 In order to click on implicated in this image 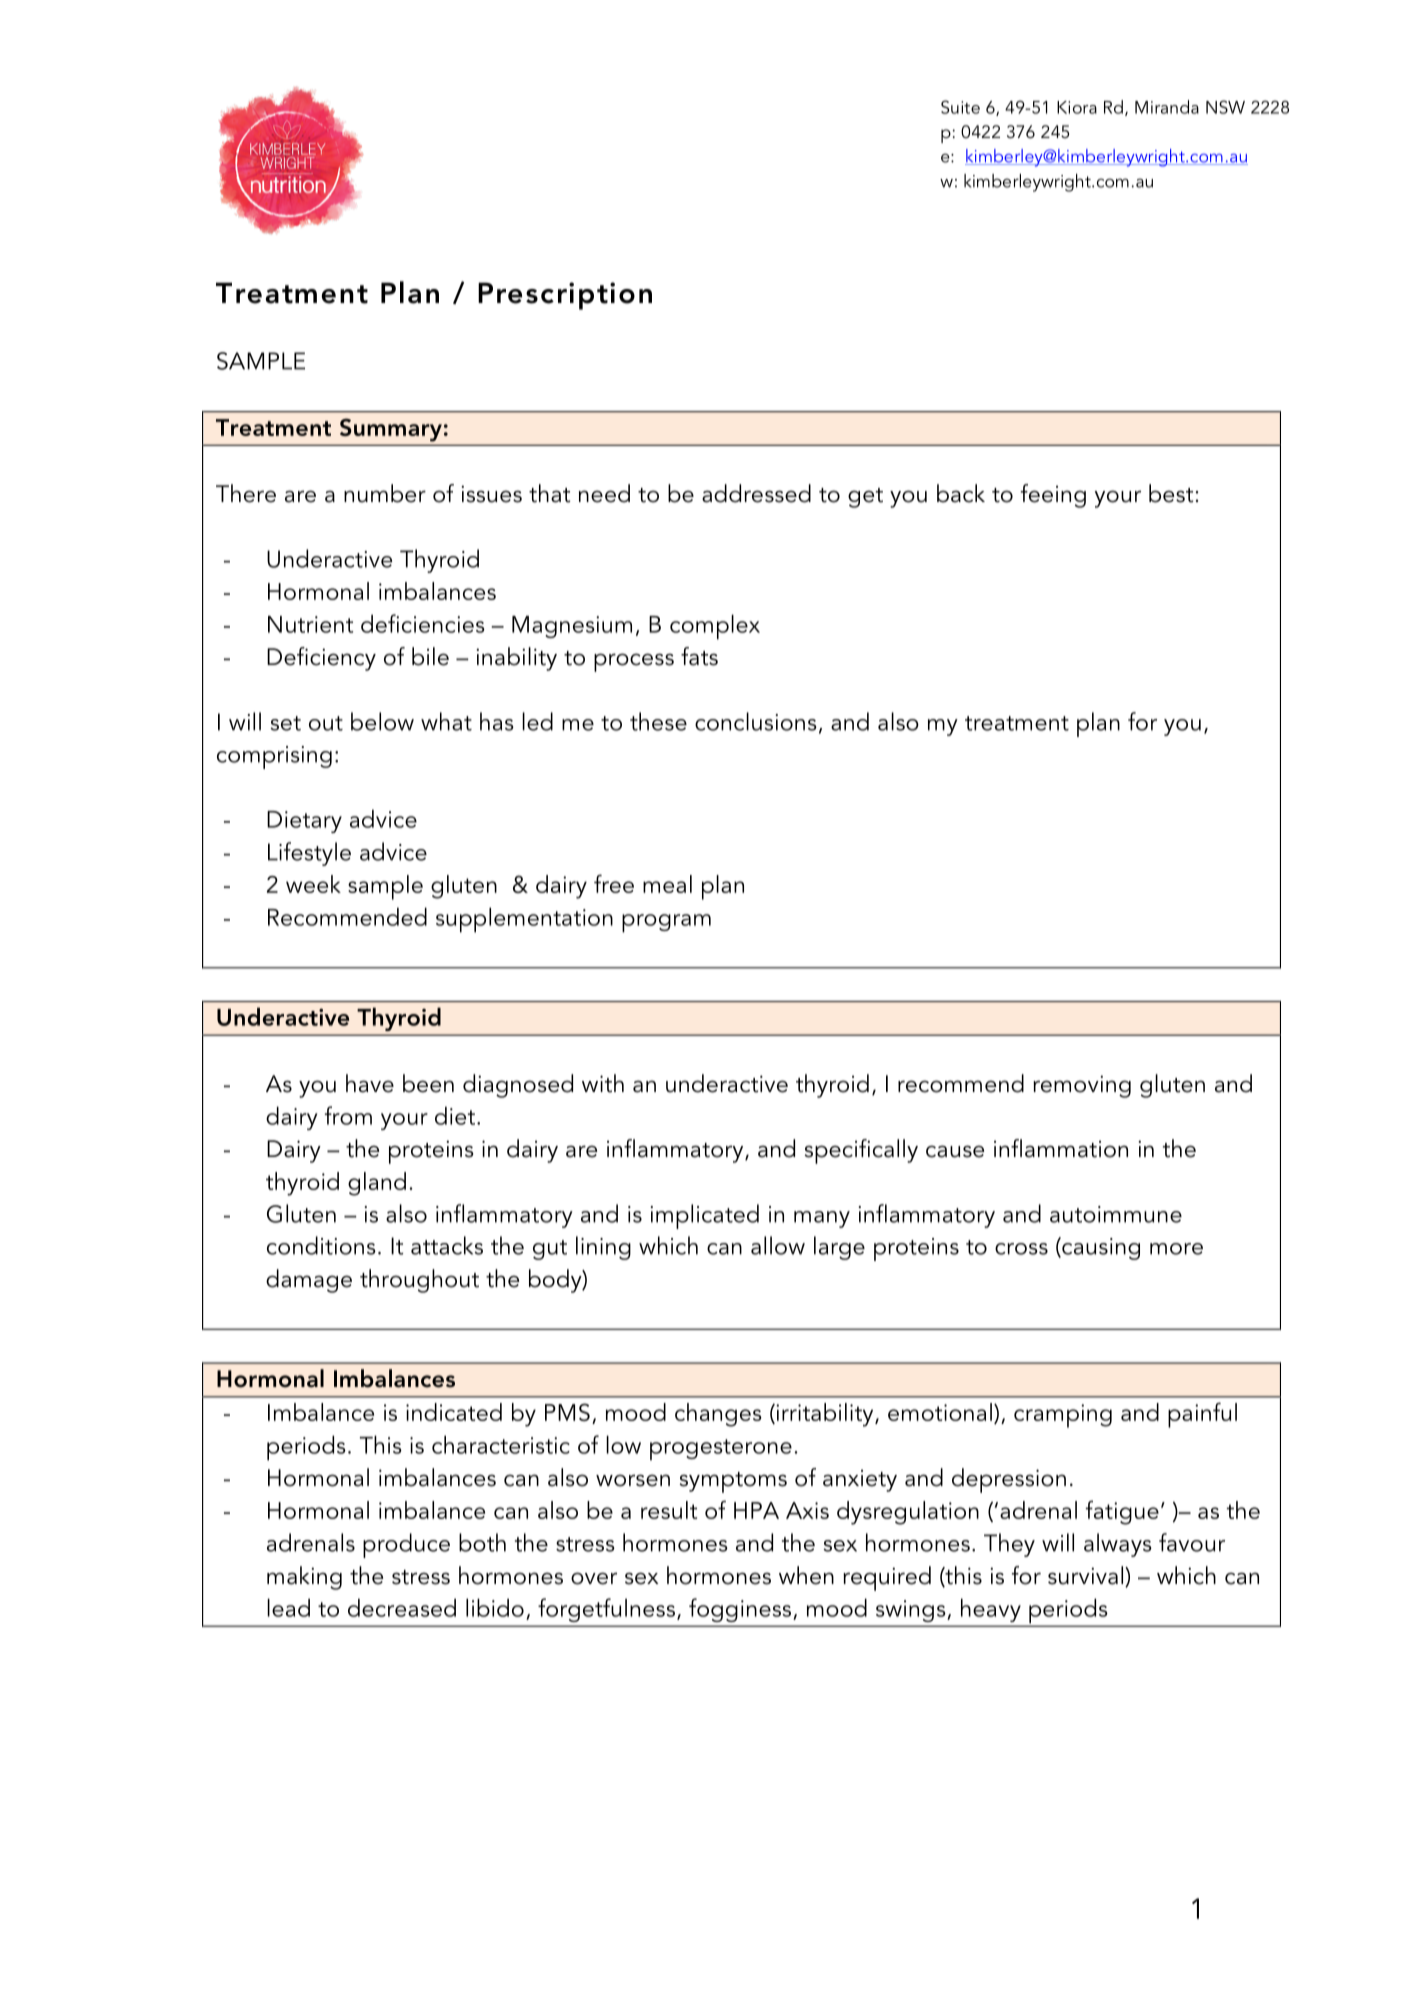, I will do `click(705, 1216)`.
